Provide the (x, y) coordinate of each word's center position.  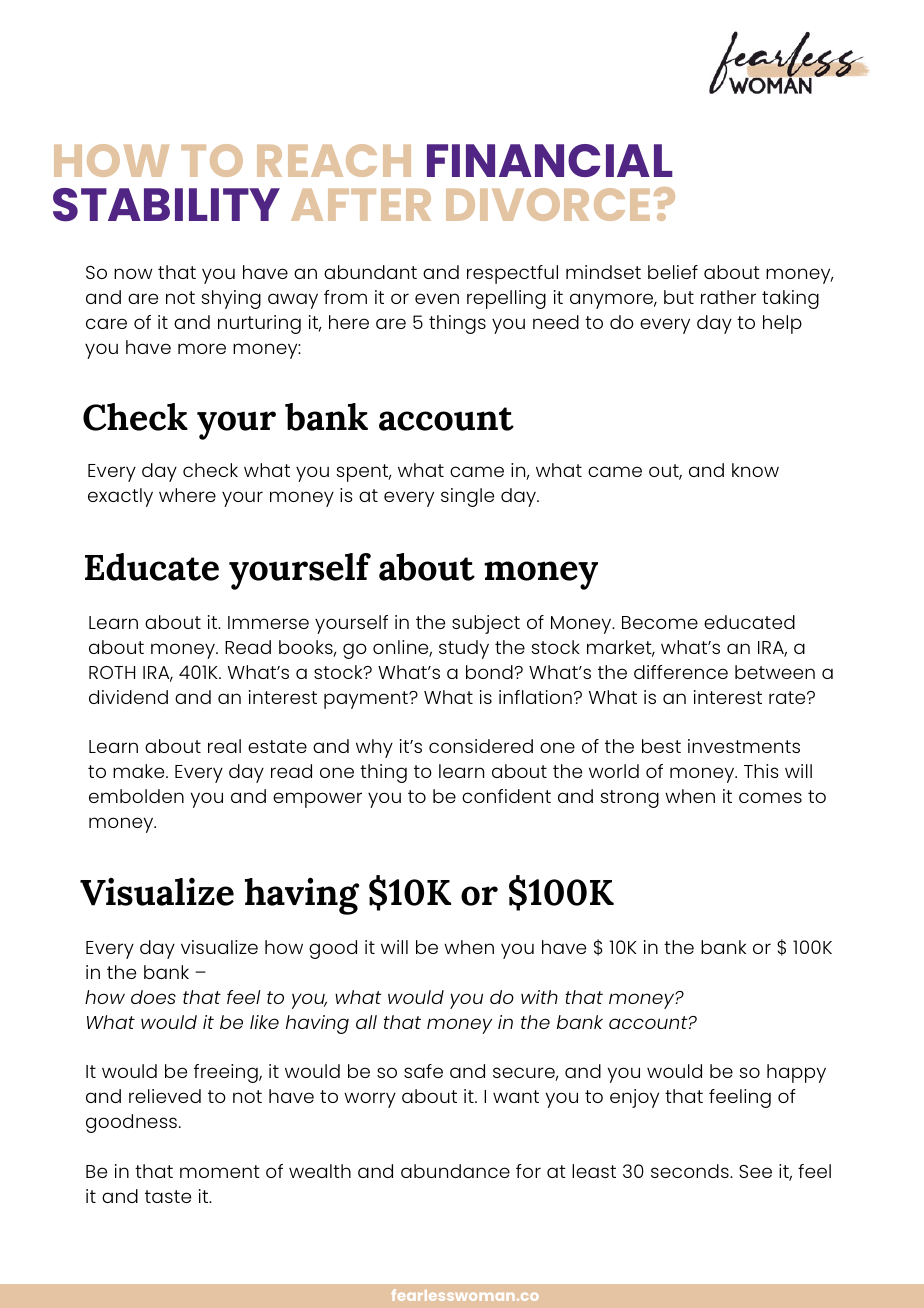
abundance (455, 1171)
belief (673, 272)
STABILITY (166, 205)
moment (220, 1171)
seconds (691, 1171)
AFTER (361, 205)
